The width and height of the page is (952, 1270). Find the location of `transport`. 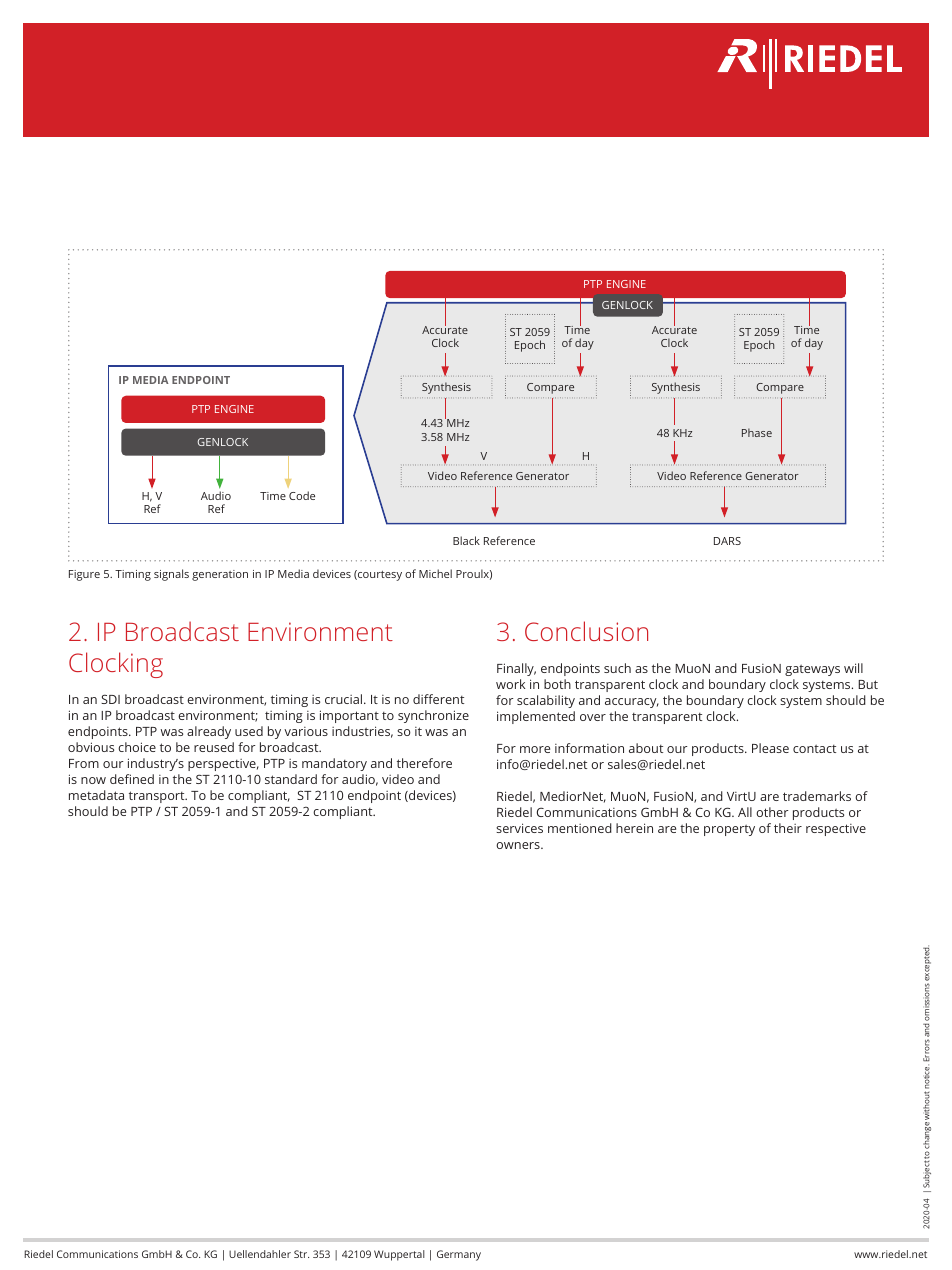

transport is located at coordinates (158, 797).
